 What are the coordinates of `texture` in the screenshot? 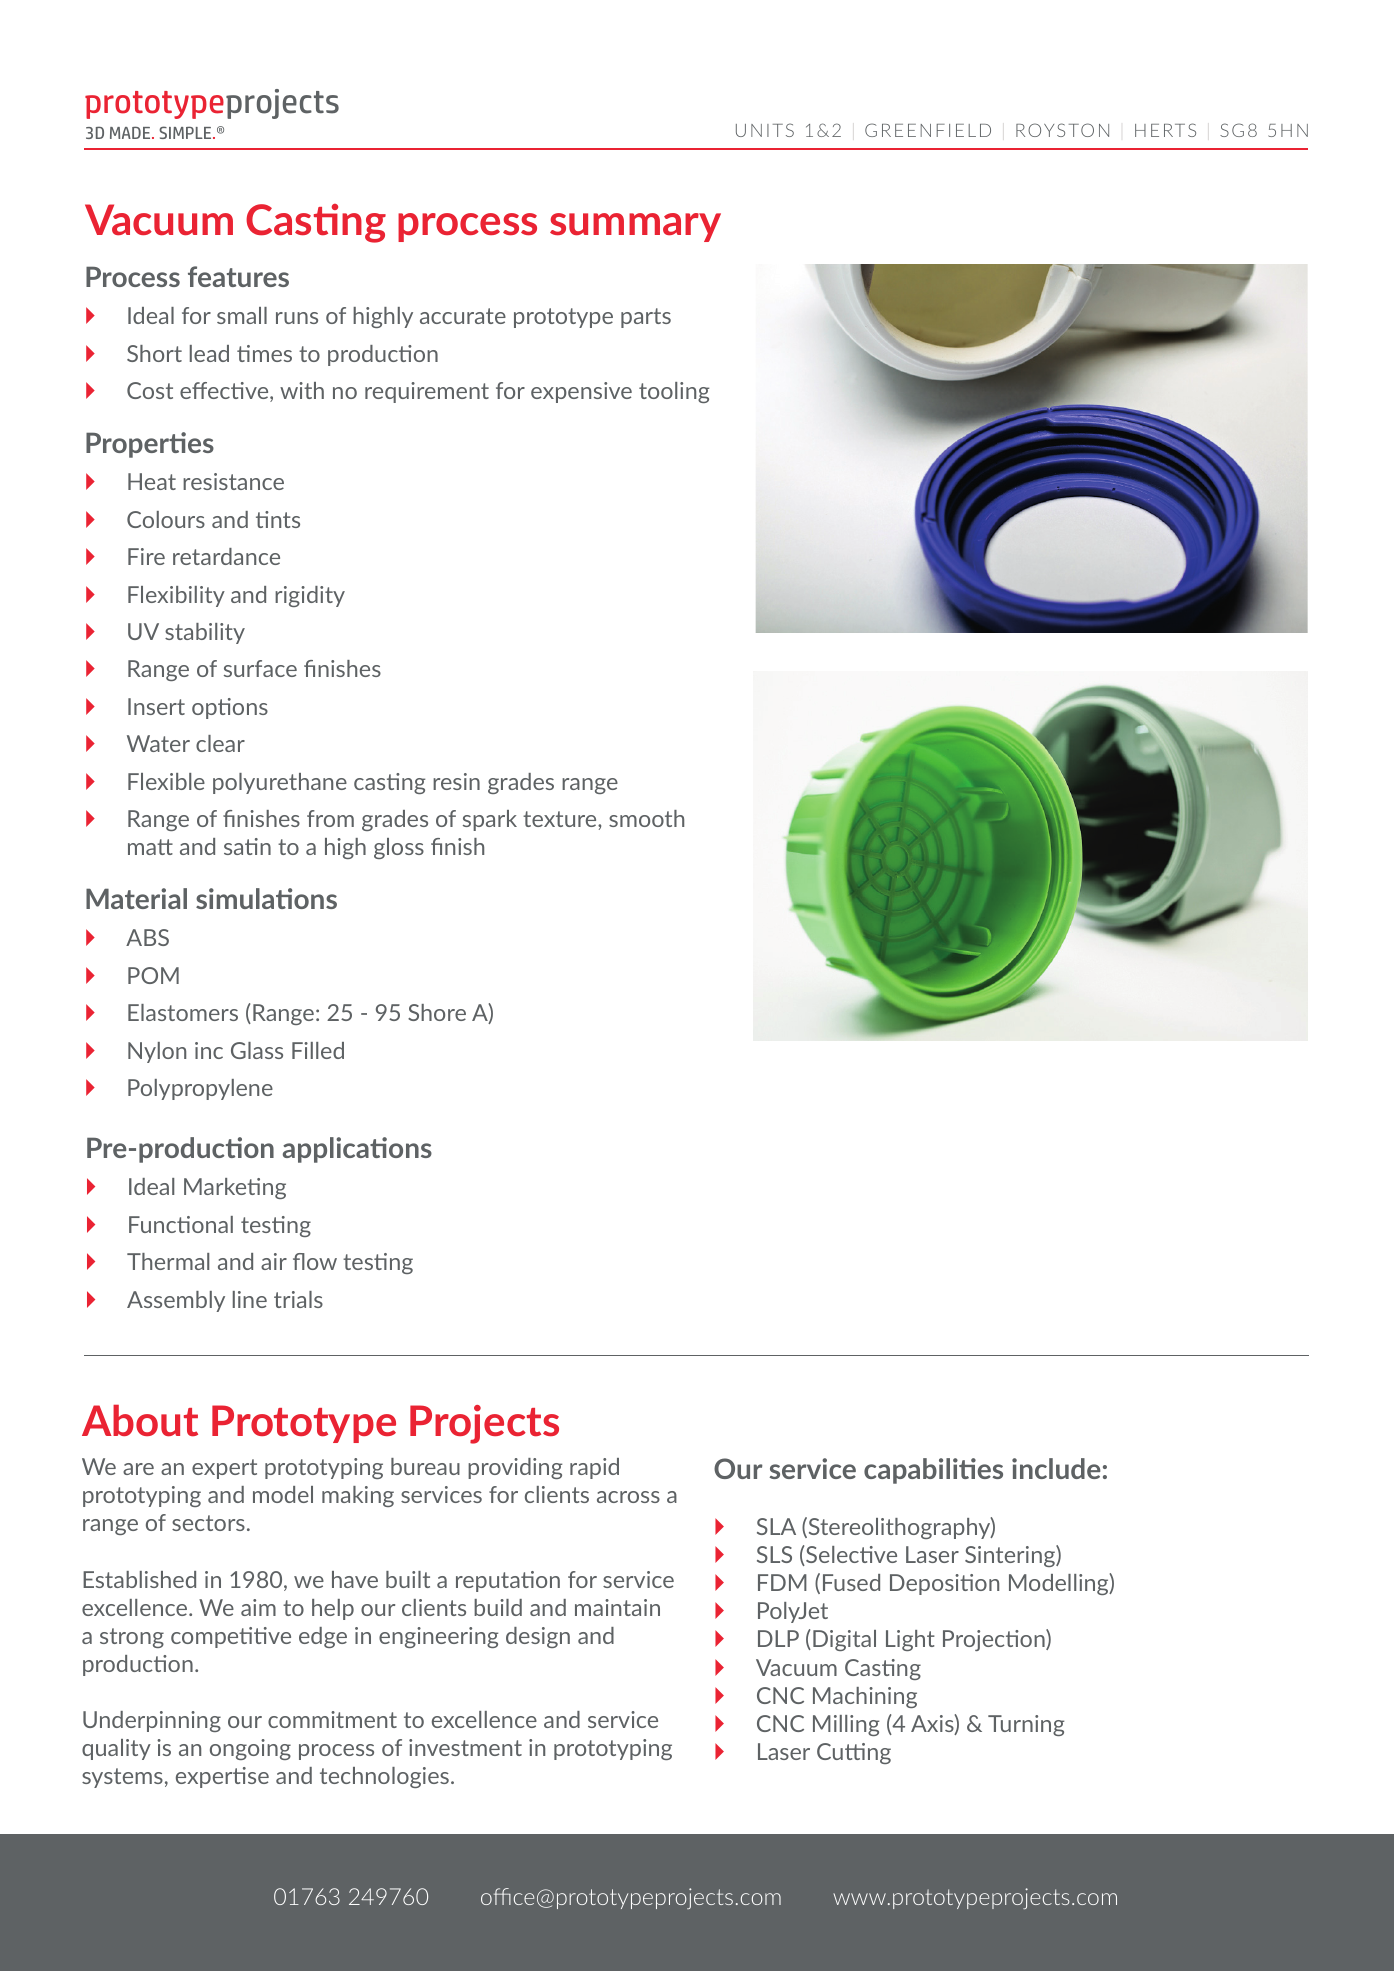 It's located at (561, 819).
